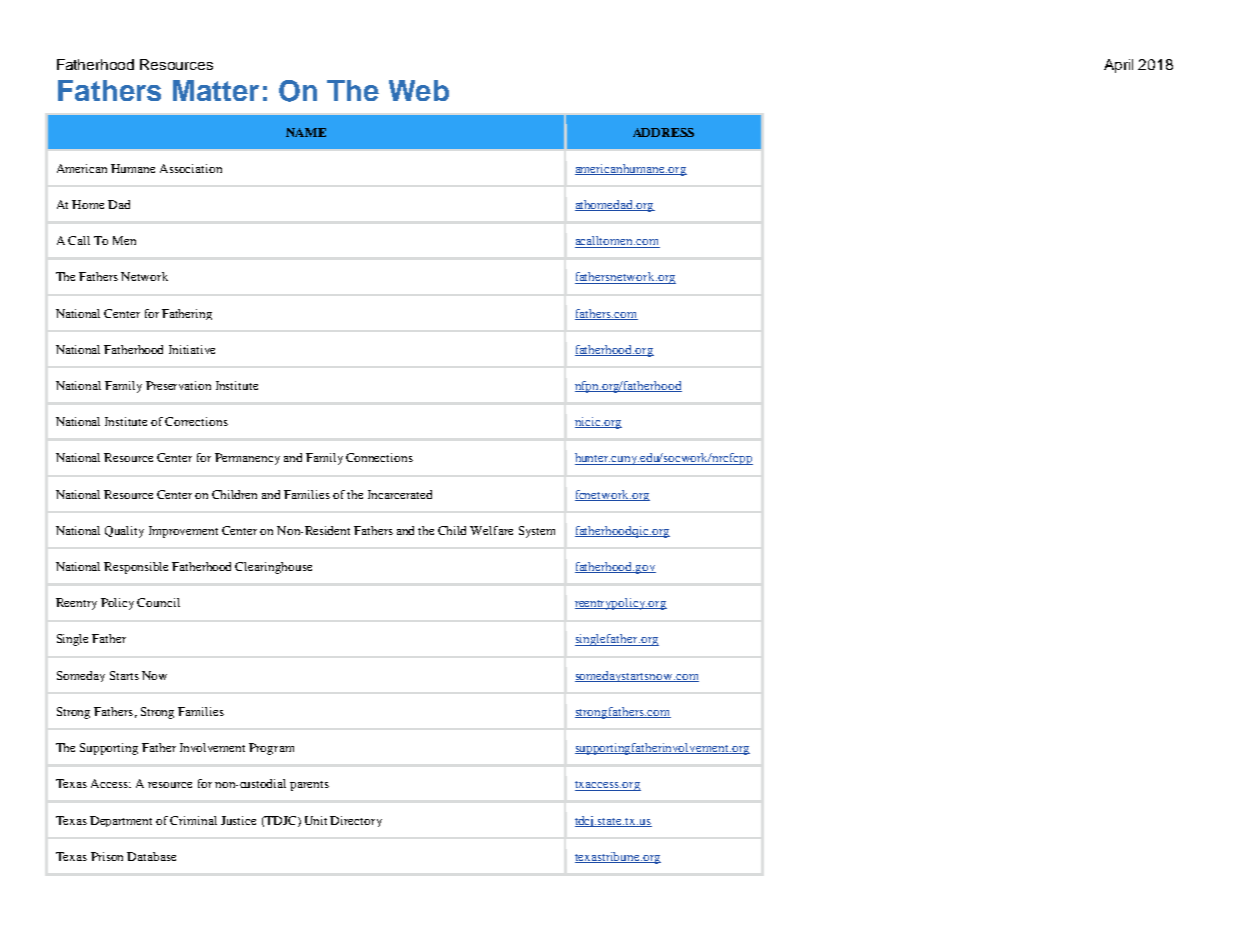  I want to click on April, so click(1118, 66).
